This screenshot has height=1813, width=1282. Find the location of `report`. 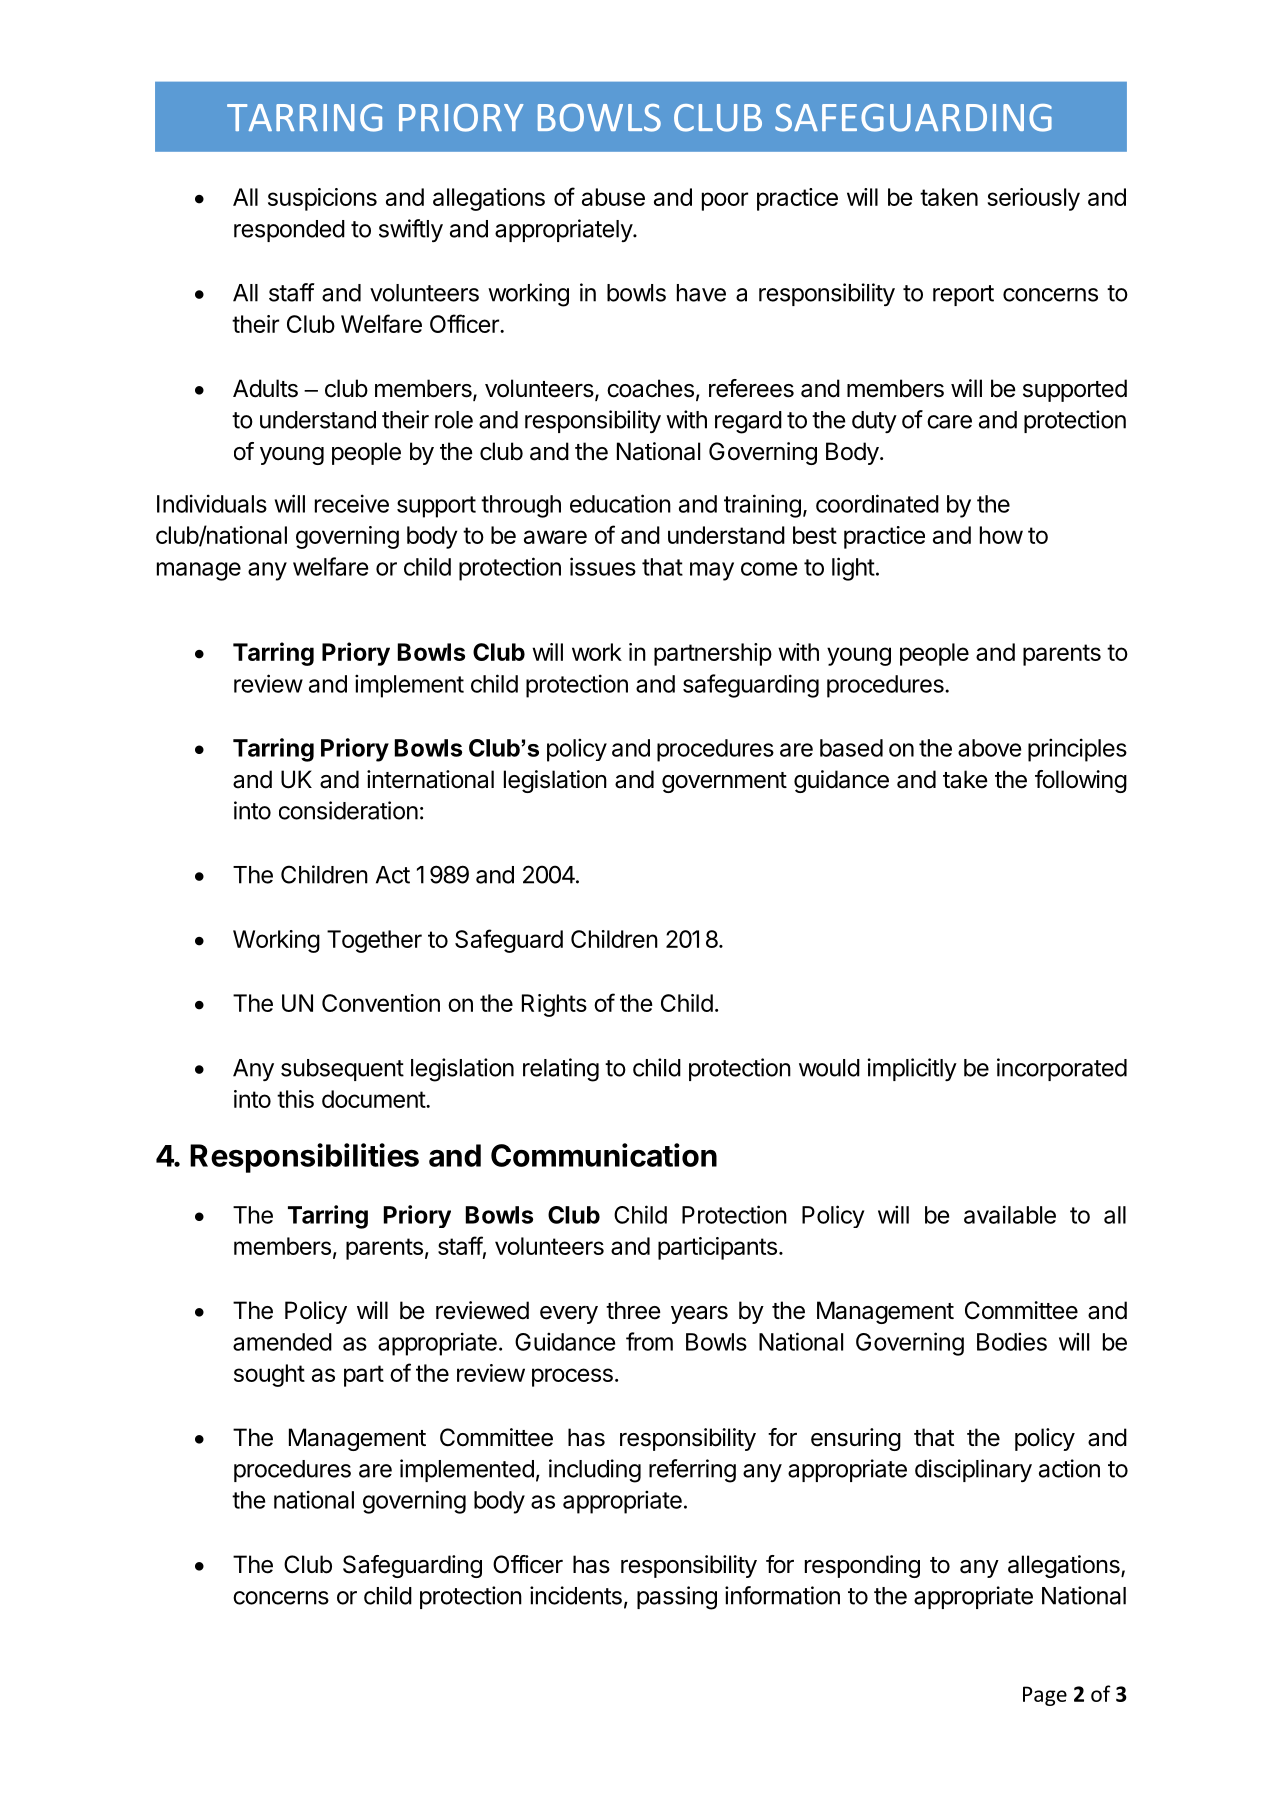

report is located at coordinates (963, 295).
